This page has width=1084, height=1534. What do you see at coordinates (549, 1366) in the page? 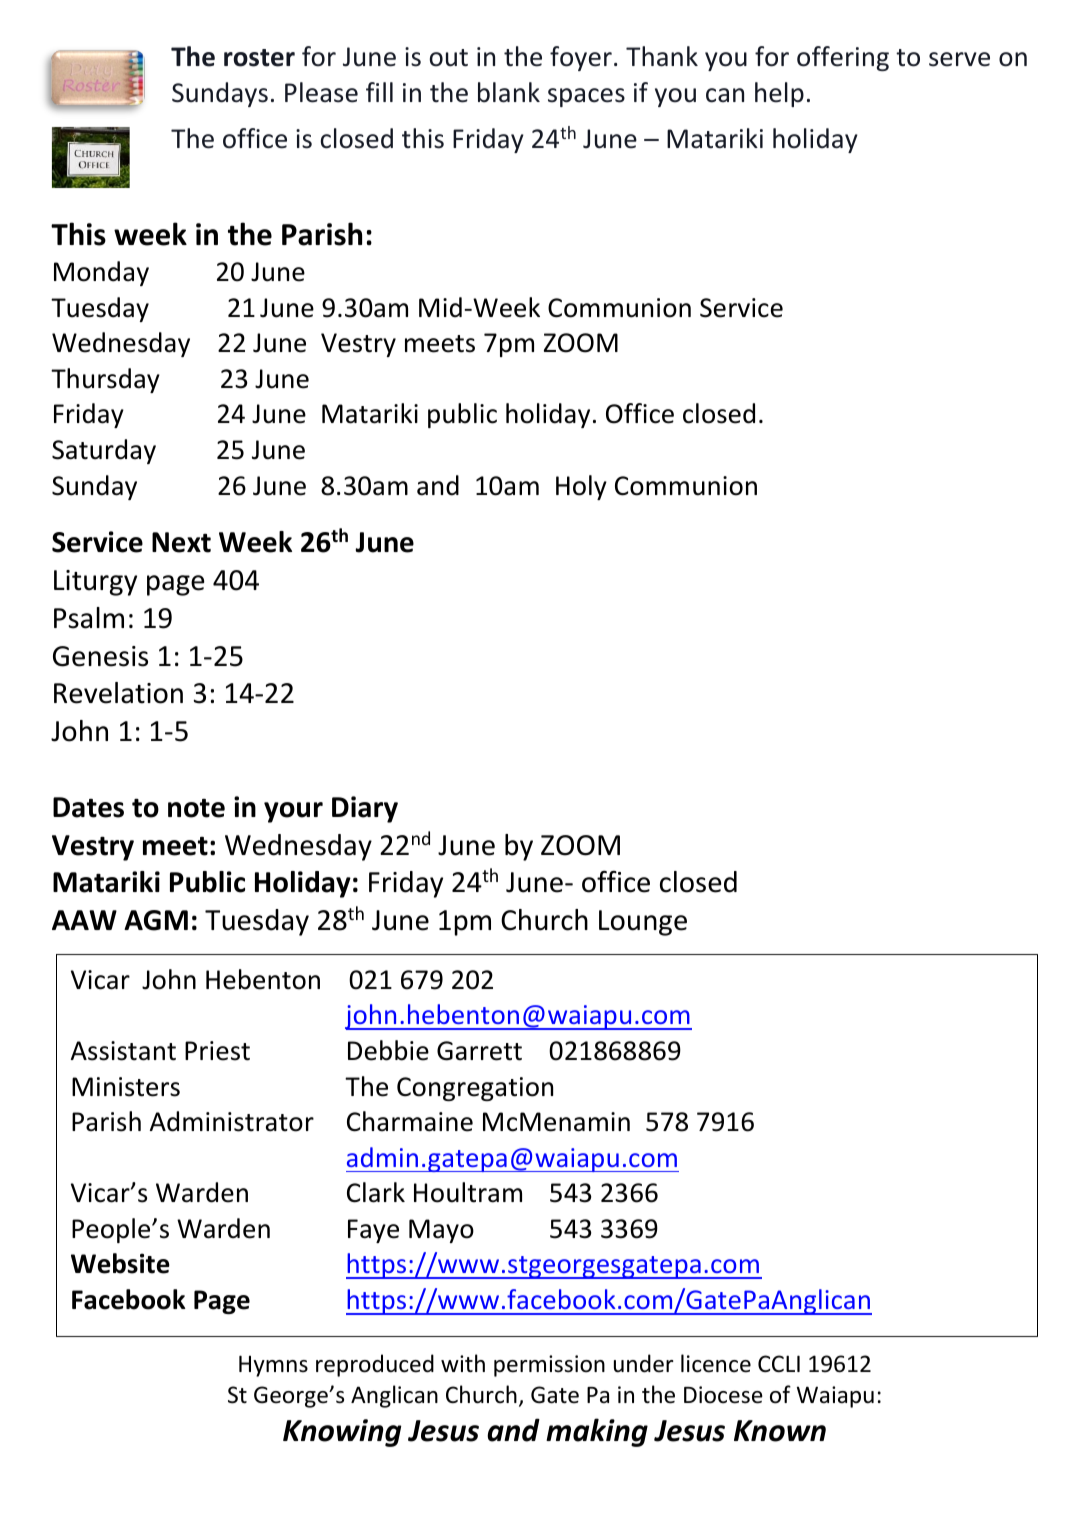
I see `permission` at bounding box center [549, 1366].
